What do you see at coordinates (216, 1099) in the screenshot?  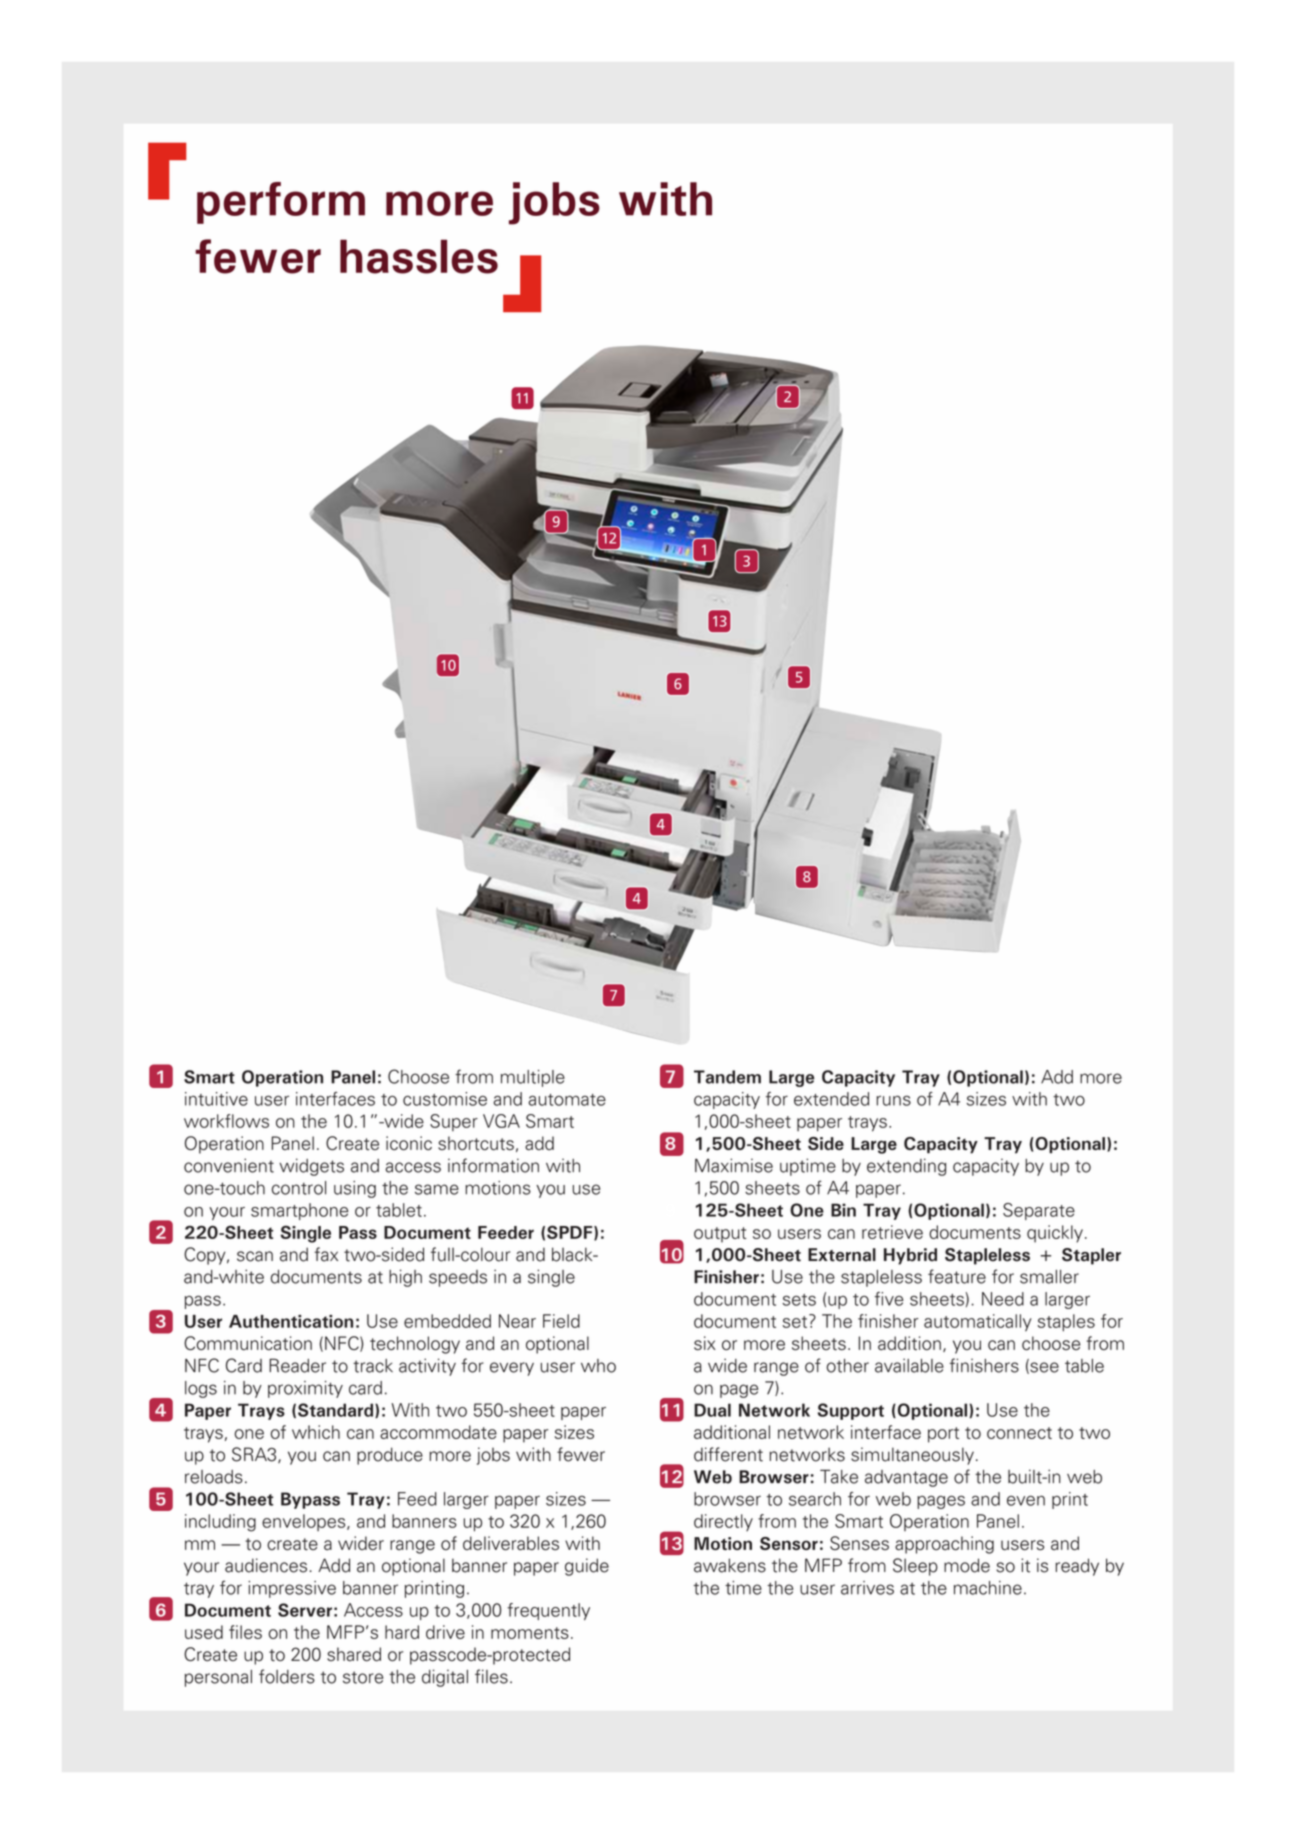 I see `intuitive` at bounding box center [216, 1099].
